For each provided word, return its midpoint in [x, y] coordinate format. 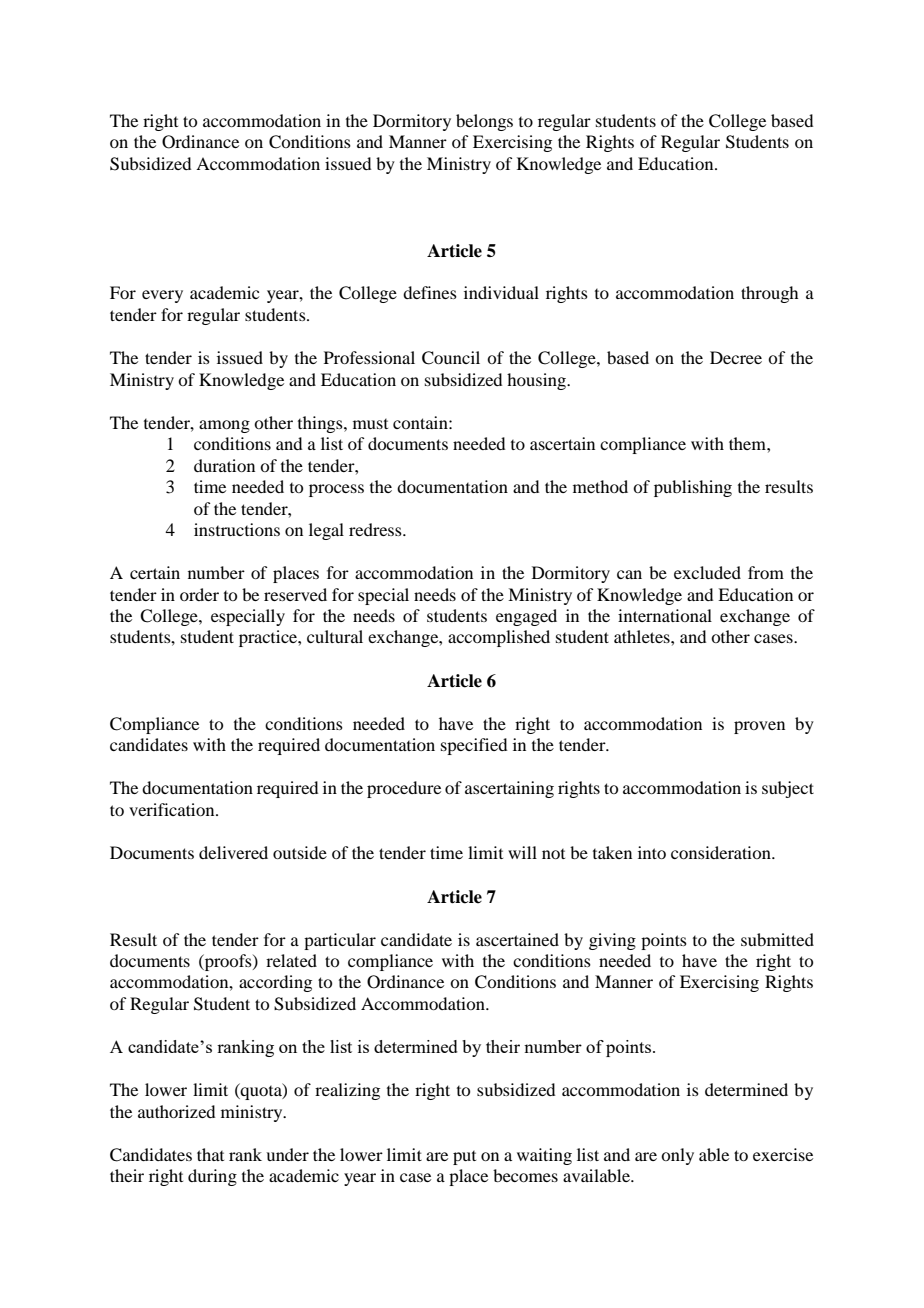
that [210, 1154]
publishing [693, 488]
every [162, 296]
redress [376, 529]
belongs [484, 122]
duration [224, 465]
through [769, 294]
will [522, 852]
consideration [722, 852]
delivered [233, 852]
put [464, 1158]
